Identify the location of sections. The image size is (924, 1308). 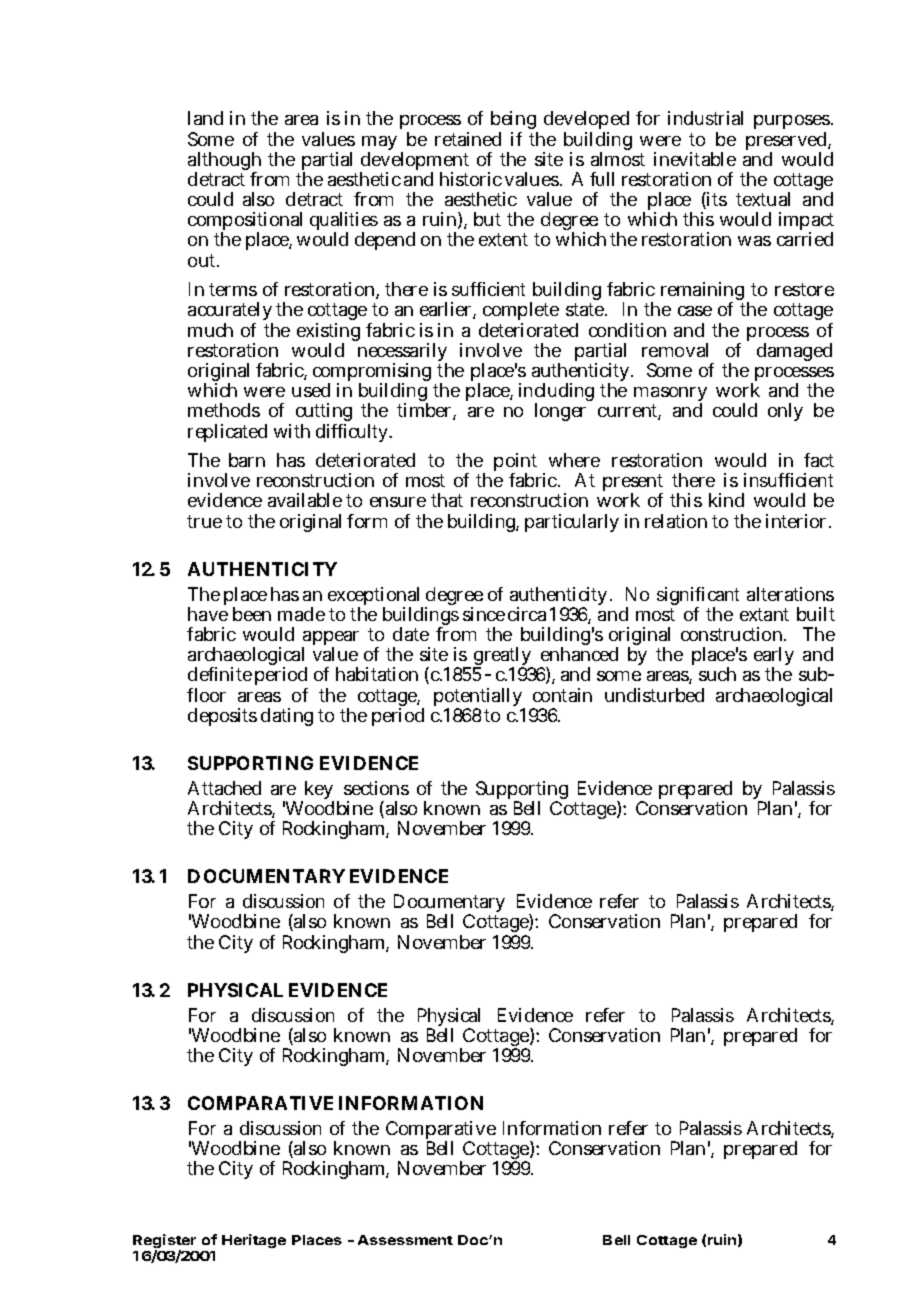
(376, 788).
